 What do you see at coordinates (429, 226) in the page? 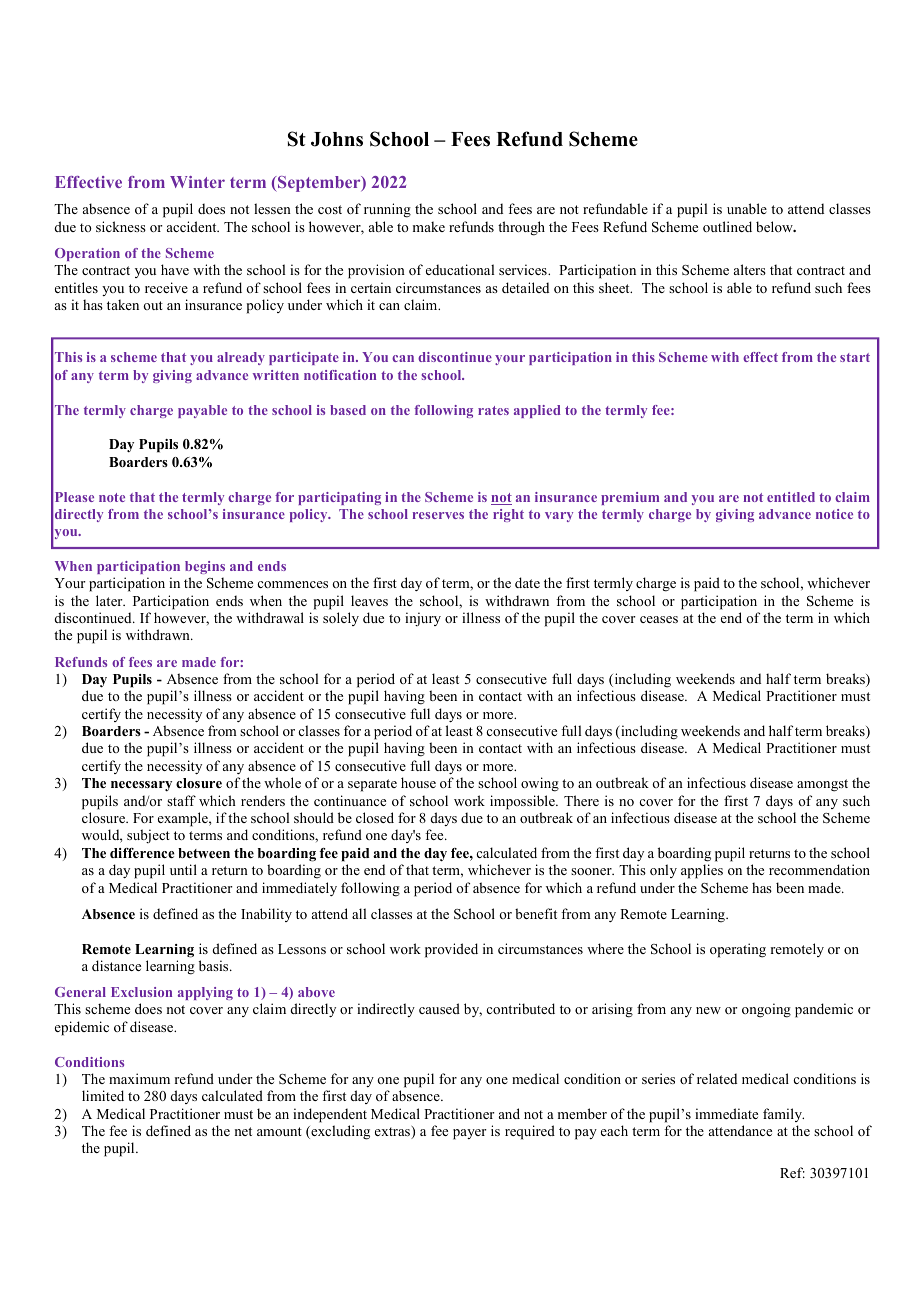
I see `make` at bounding box center [429, 226].
